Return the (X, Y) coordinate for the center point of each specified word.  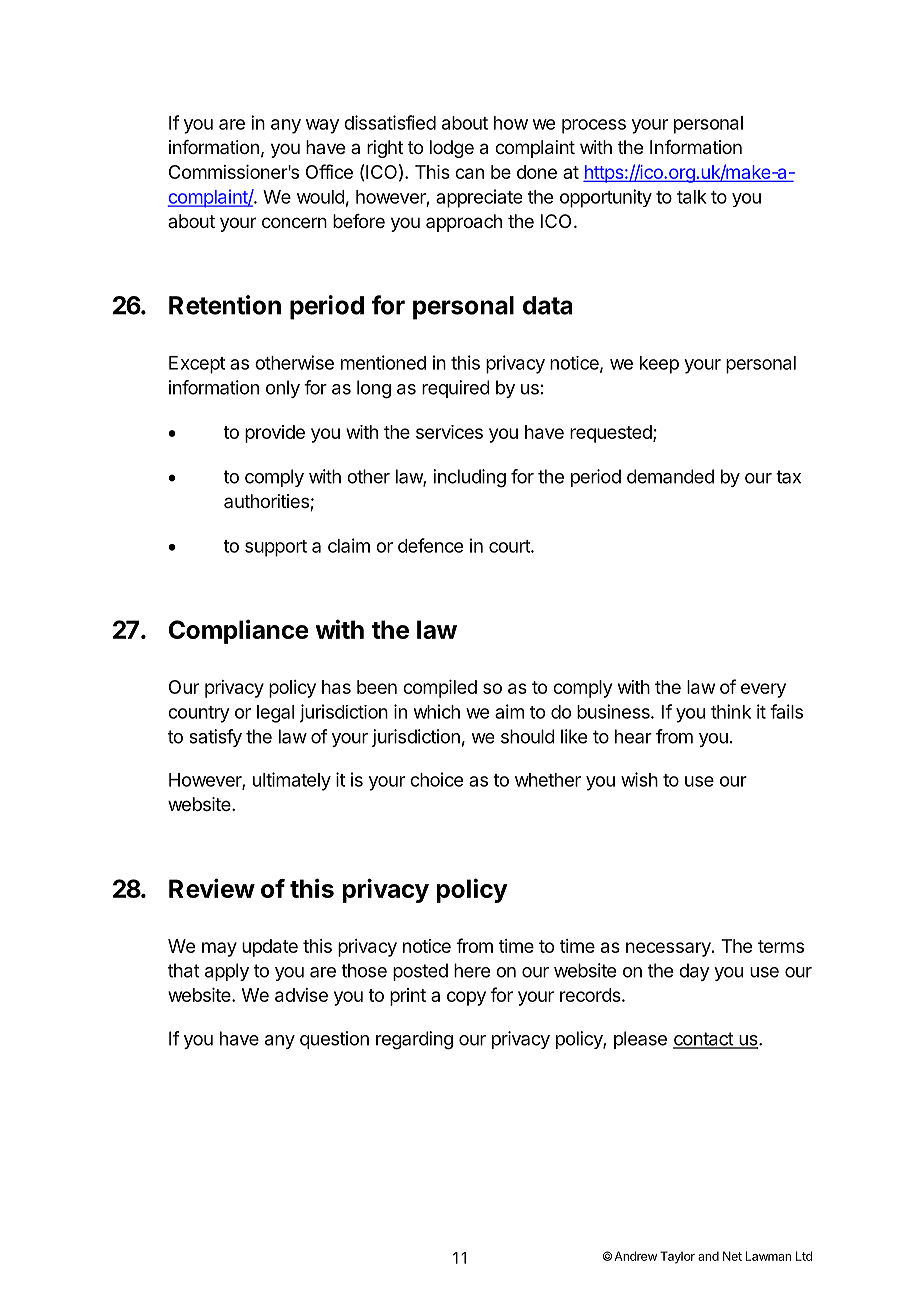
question (334, 1040)
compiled (440, 689)
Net (732, 1256)
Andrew (635, 1256)
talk (692, 197)
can (469, 173)
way (322, 126)
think (731, 711)
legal (275, 714)
